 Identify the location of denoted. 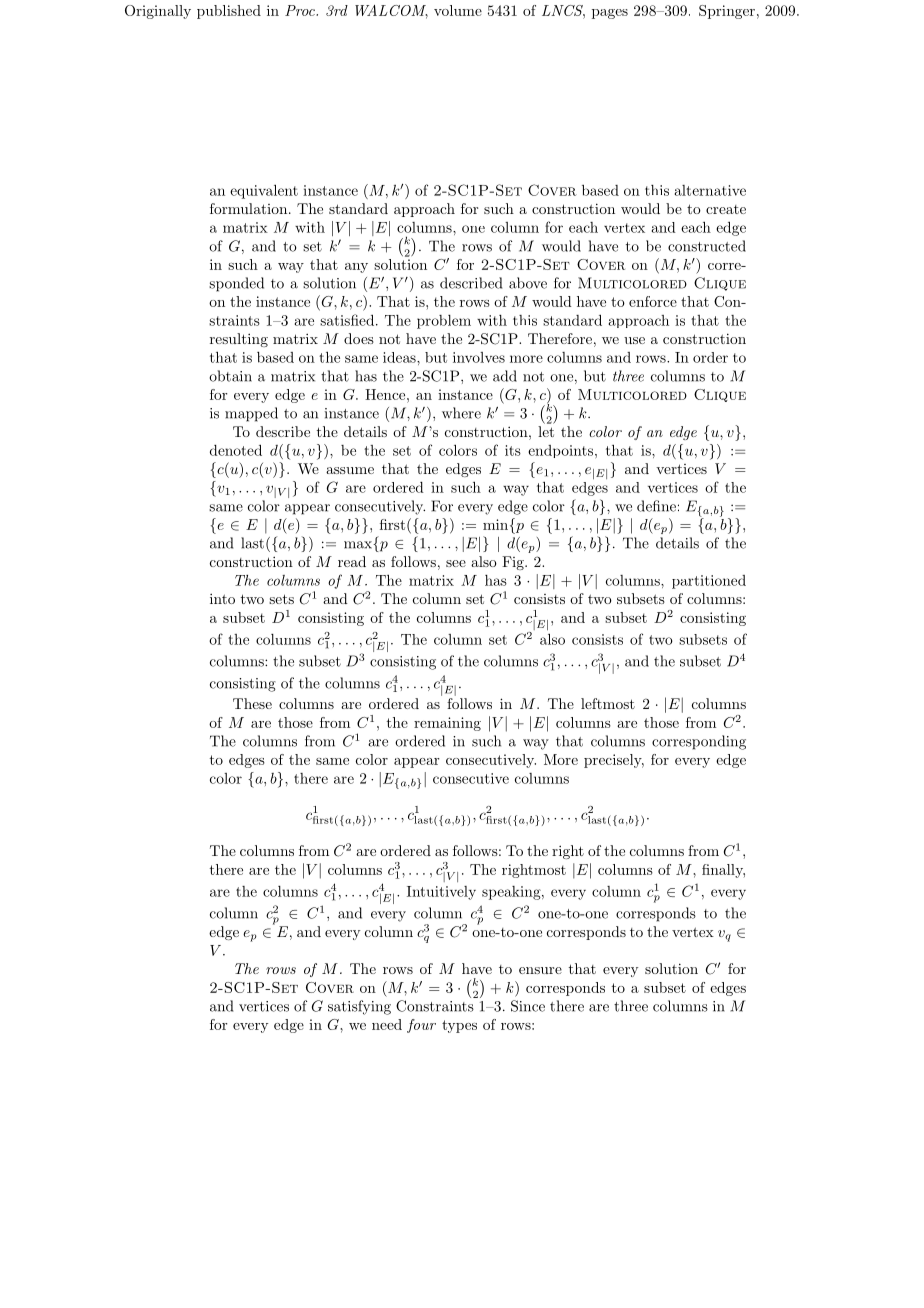
(236, 450).
